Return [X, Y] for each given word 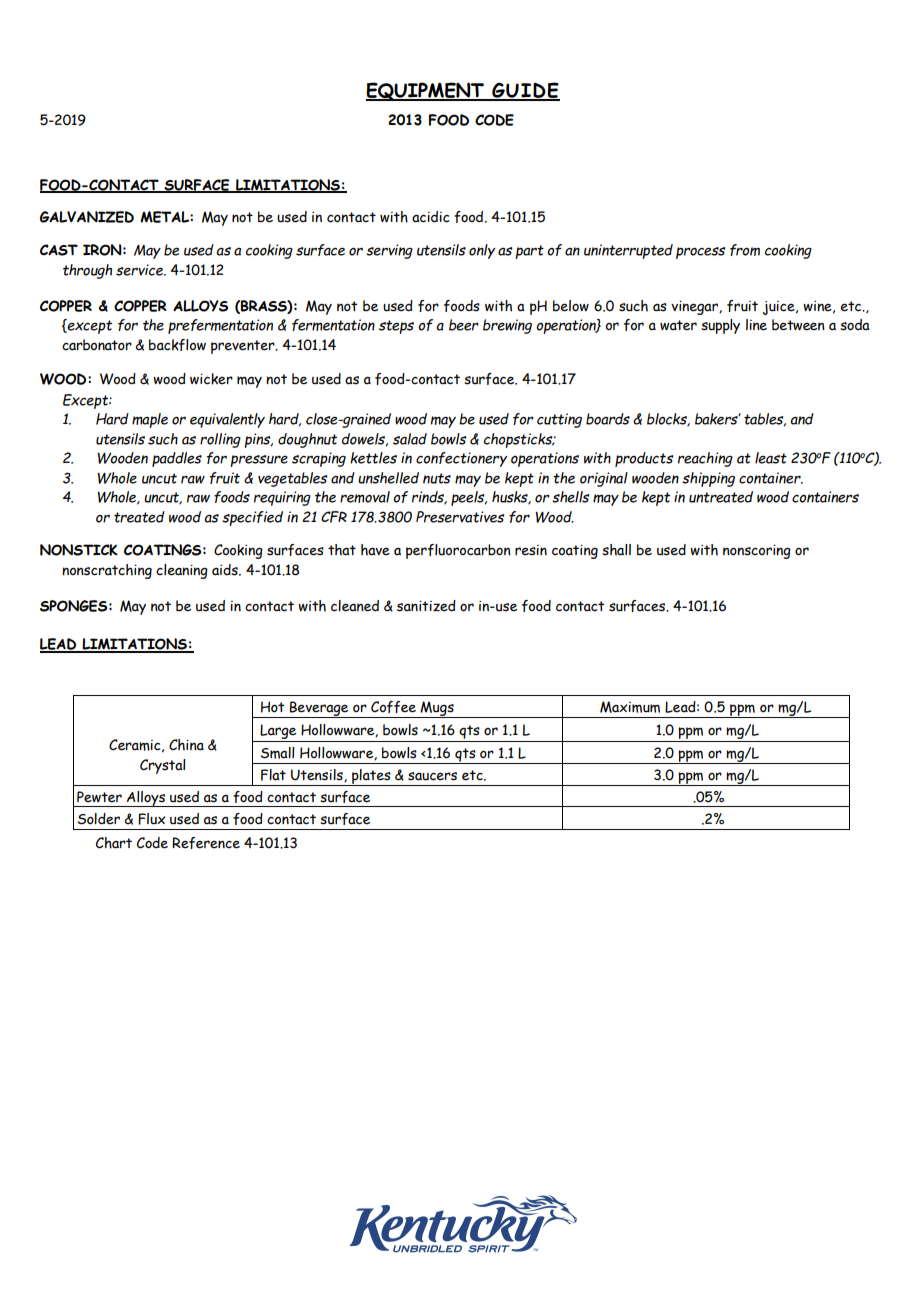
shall [616, 550]
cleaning [182, 571]
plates [371, 777]
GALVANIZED [87, 217]
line [756, 325]
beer [464, 325]
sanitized [426, 606]
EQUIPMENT [426, 91]
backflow [177, 345]
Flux [151, 819]
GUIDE [525, 91]
